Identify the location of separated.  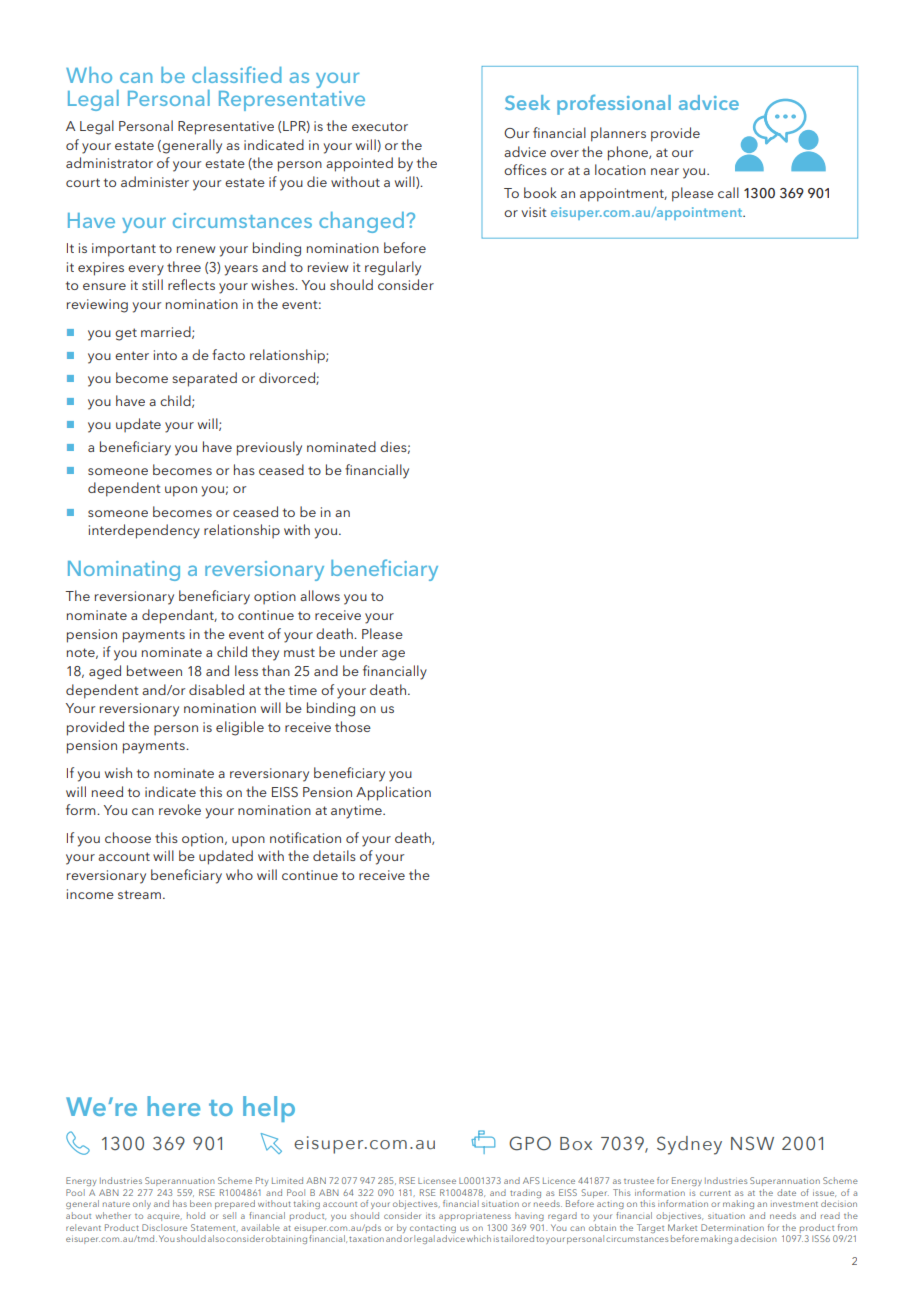
(205, 379).
